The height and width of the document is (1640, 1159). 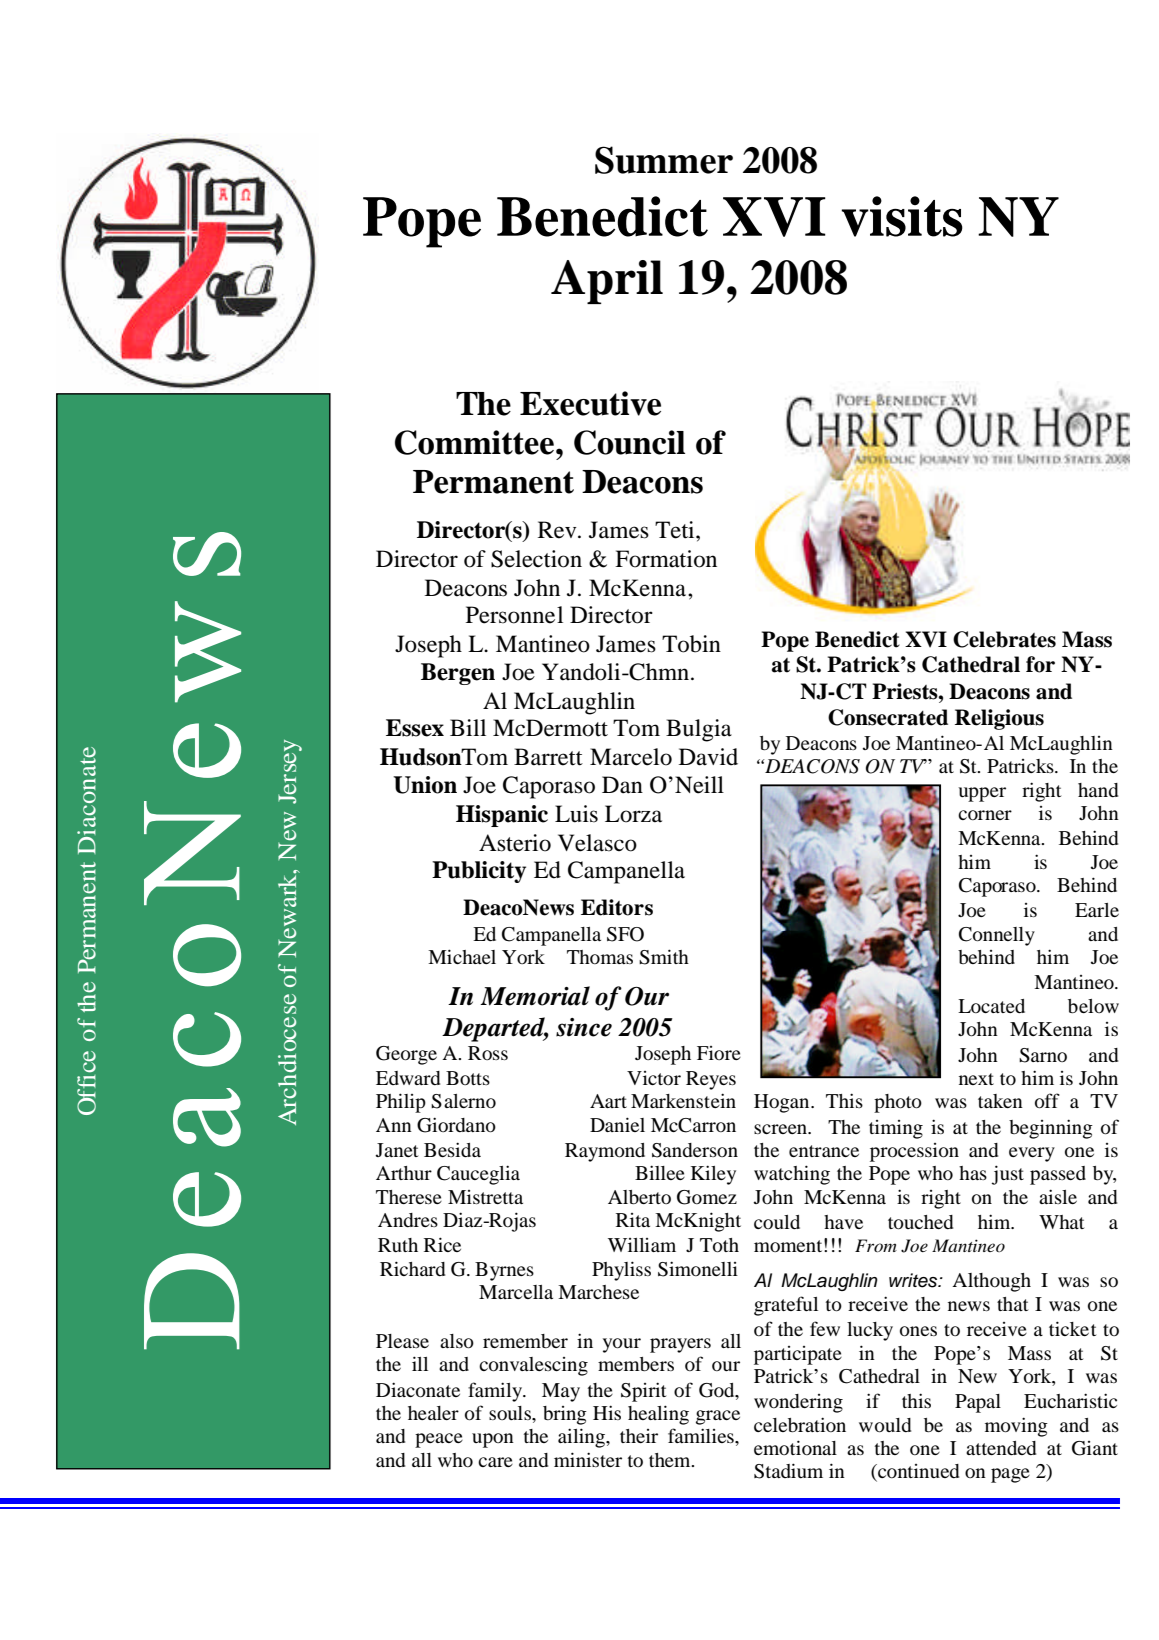 I want to click on Summer, so click(x=664, y=160).
